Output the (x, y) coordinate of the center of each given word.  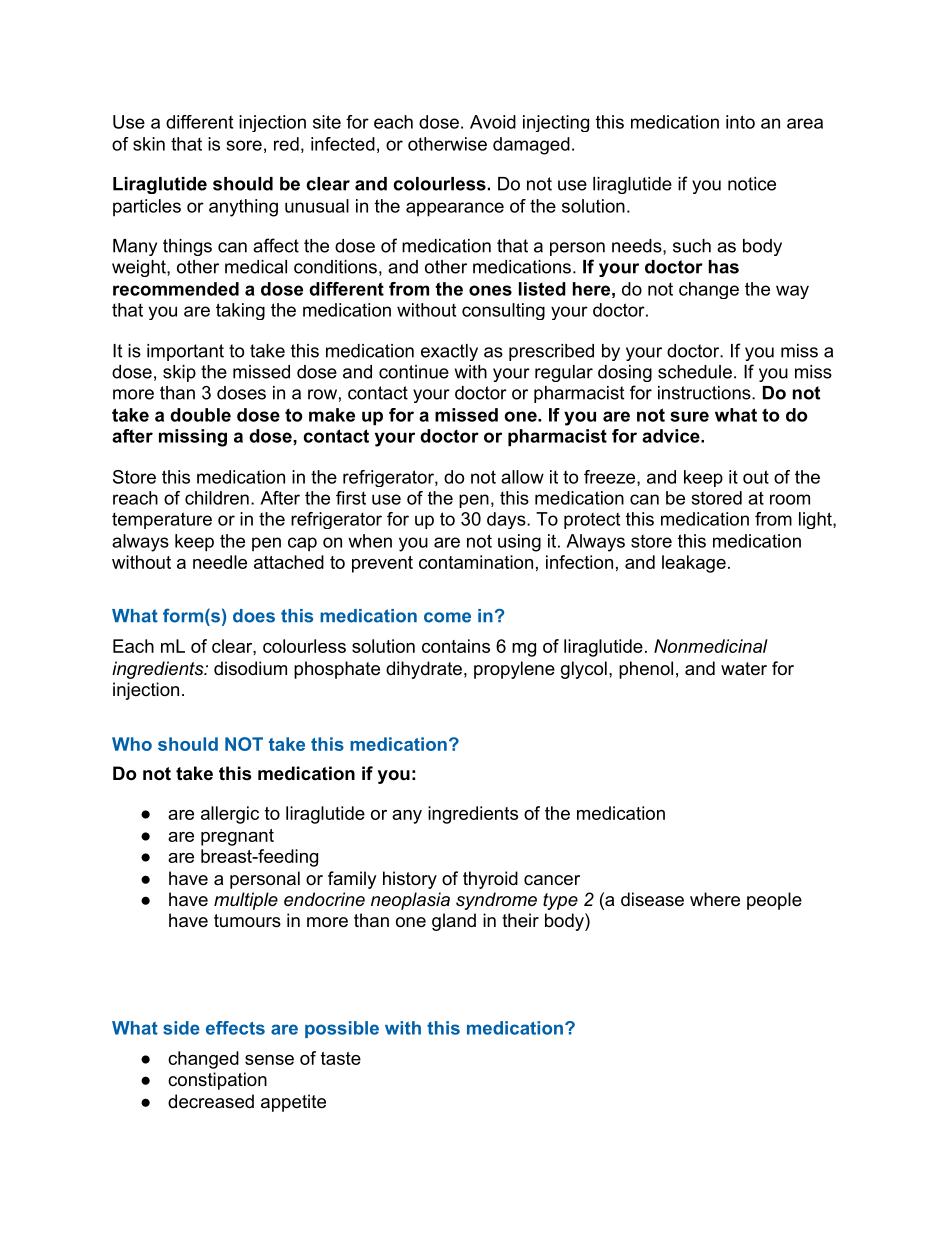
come (447, 617)
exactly (449, 352)
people (774, 901)
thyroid (490, 880)
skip (179, 373)
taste (341, 1058)
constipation (217, 1081)
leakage (694, 564)
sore (244, 145)
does (254, 616)
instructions (704, 393)
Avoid (493, 122)
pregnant (237, 837)
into (740, 122)
